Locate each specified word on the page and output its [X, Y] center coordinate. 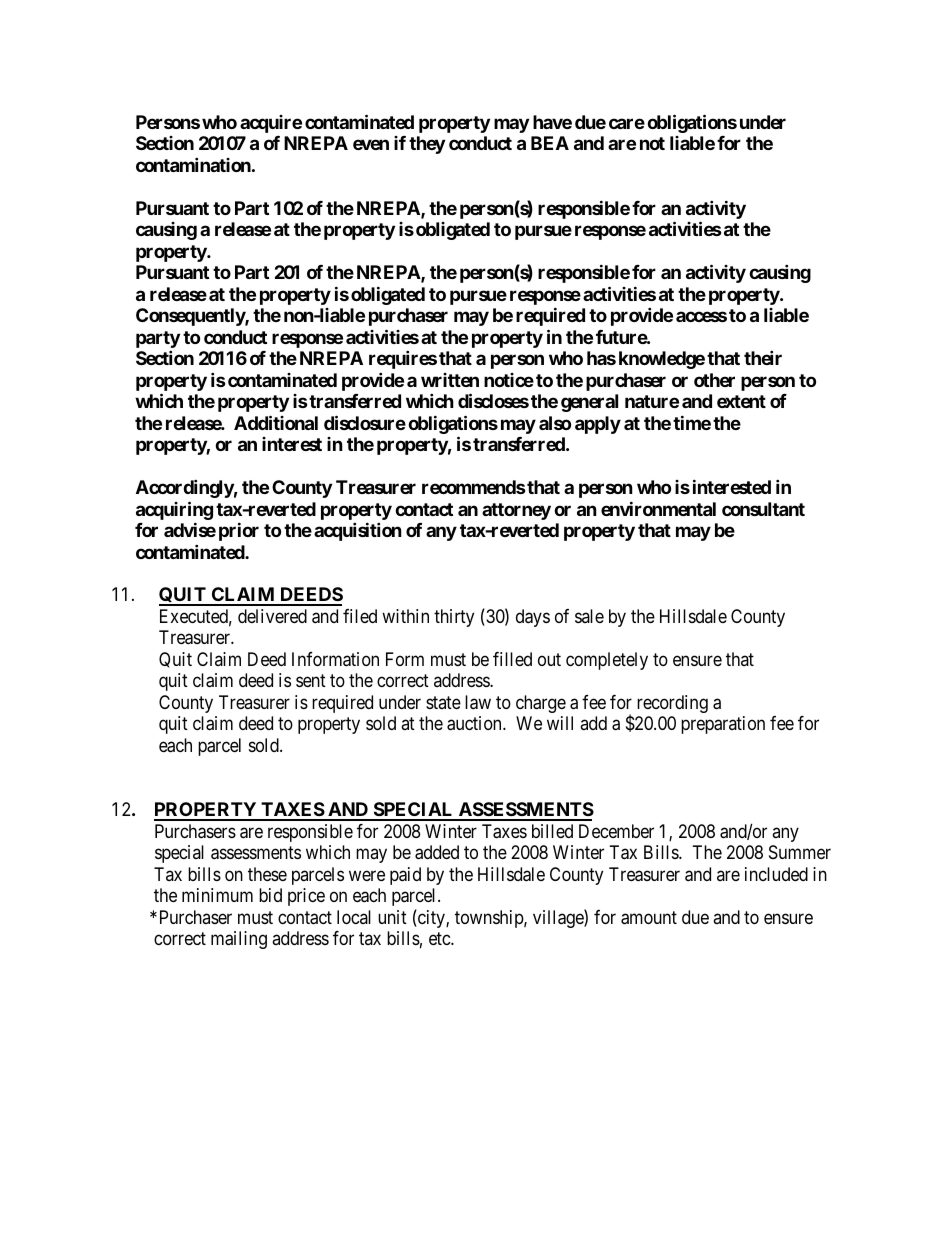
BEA [550, 143]
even [371, 145]
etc [440, 938]
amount [649, 918]
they [427, 145]
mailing [239, 940]
